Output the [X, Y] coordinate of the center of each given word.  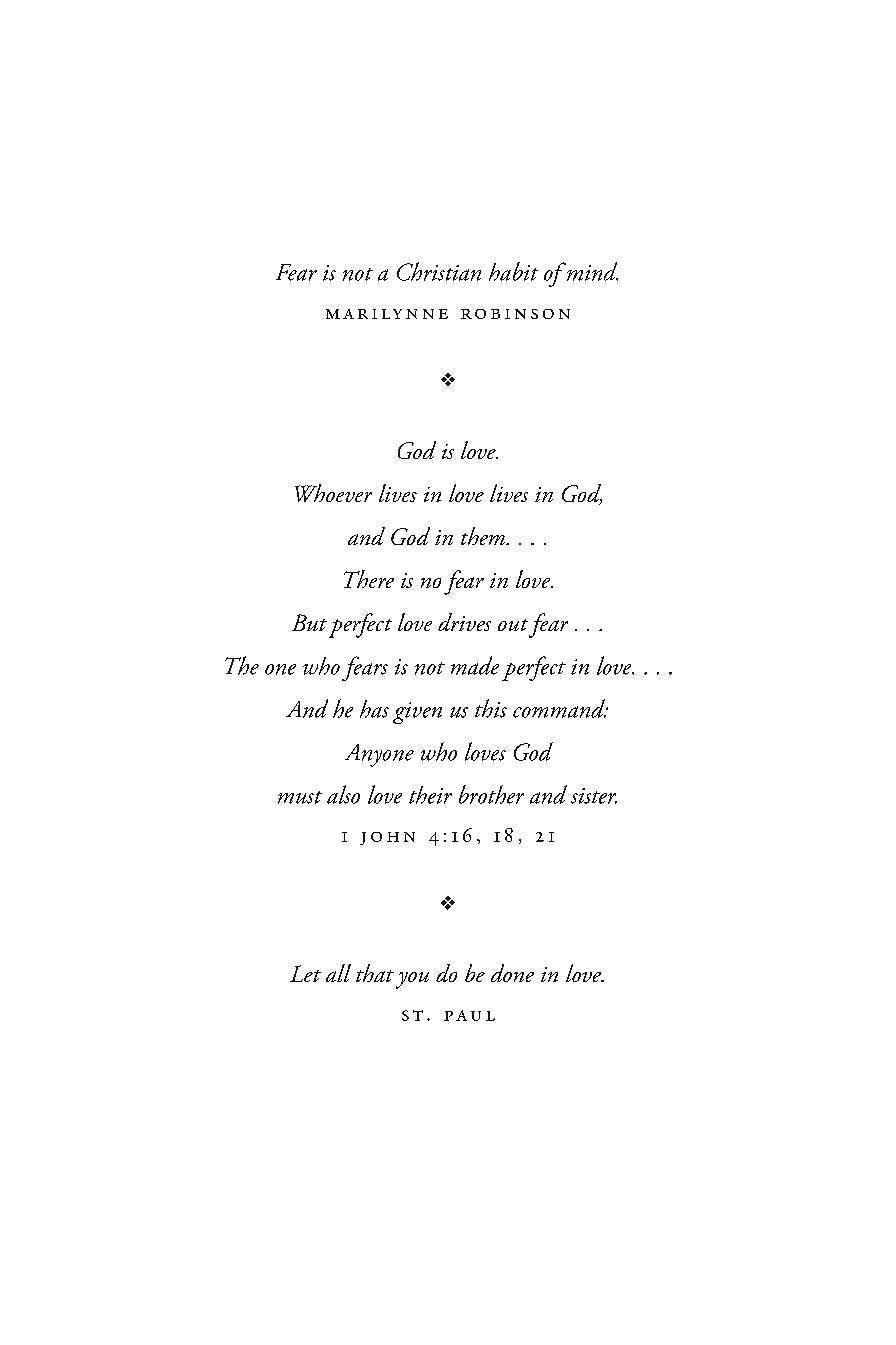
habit [513, 271]
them [484, 536]
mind [591, 271]
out [513, 625]
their [430, 795]
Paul [469, 1015]
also [343, 794]
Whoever [333, 493]
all [338, 973]
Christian [439, 271]
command [560, 708]
